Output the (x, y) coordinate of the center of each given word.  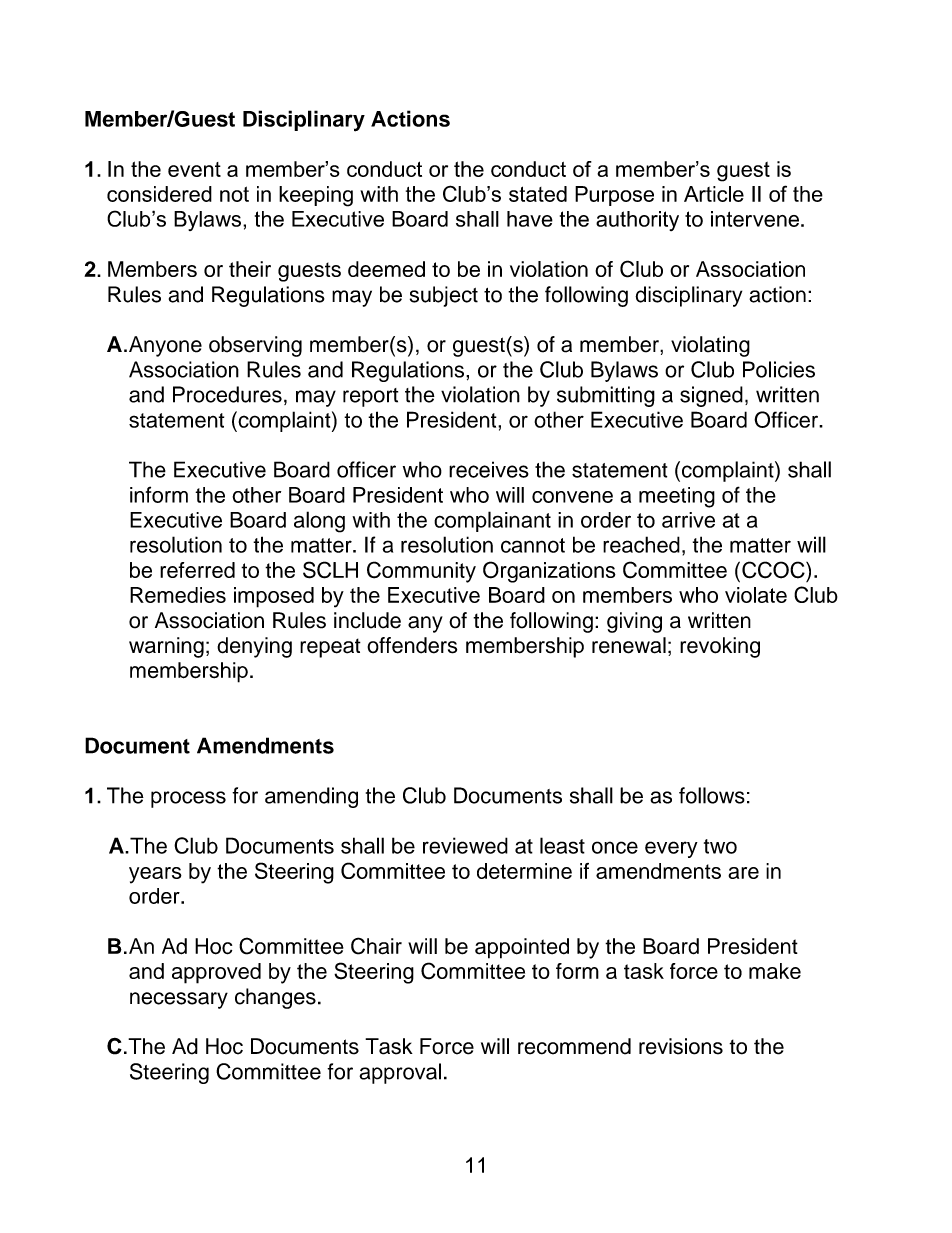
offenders (412, 645)
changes (275, 998)
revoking (720, 647)
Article (714, 194)
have (530, 219)
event (194, 169)
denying (254, 647)
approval (400, 1073)
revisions (681, 1046)
